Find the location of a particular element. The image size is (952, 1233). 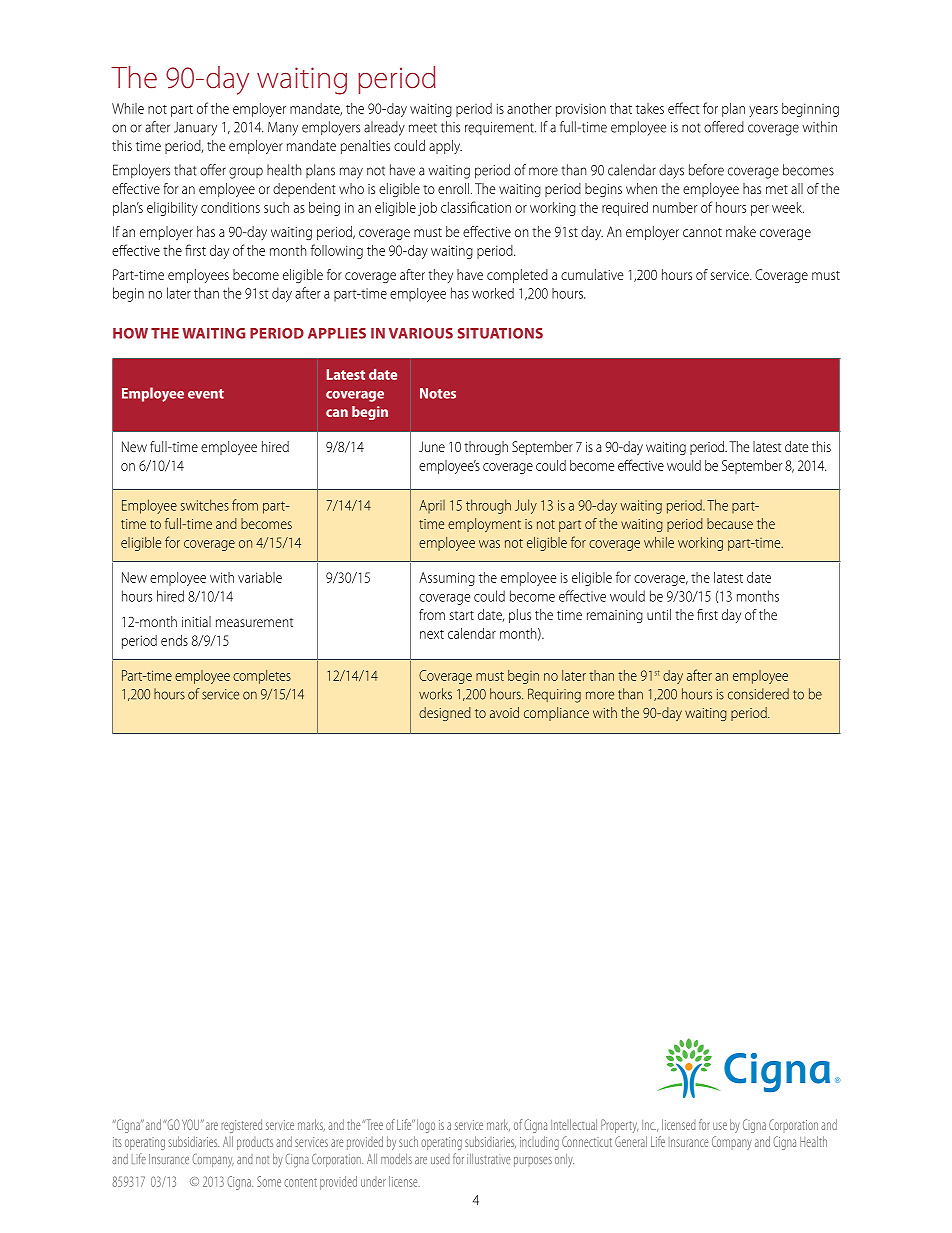

completes is located at coordinates (262, 677).
